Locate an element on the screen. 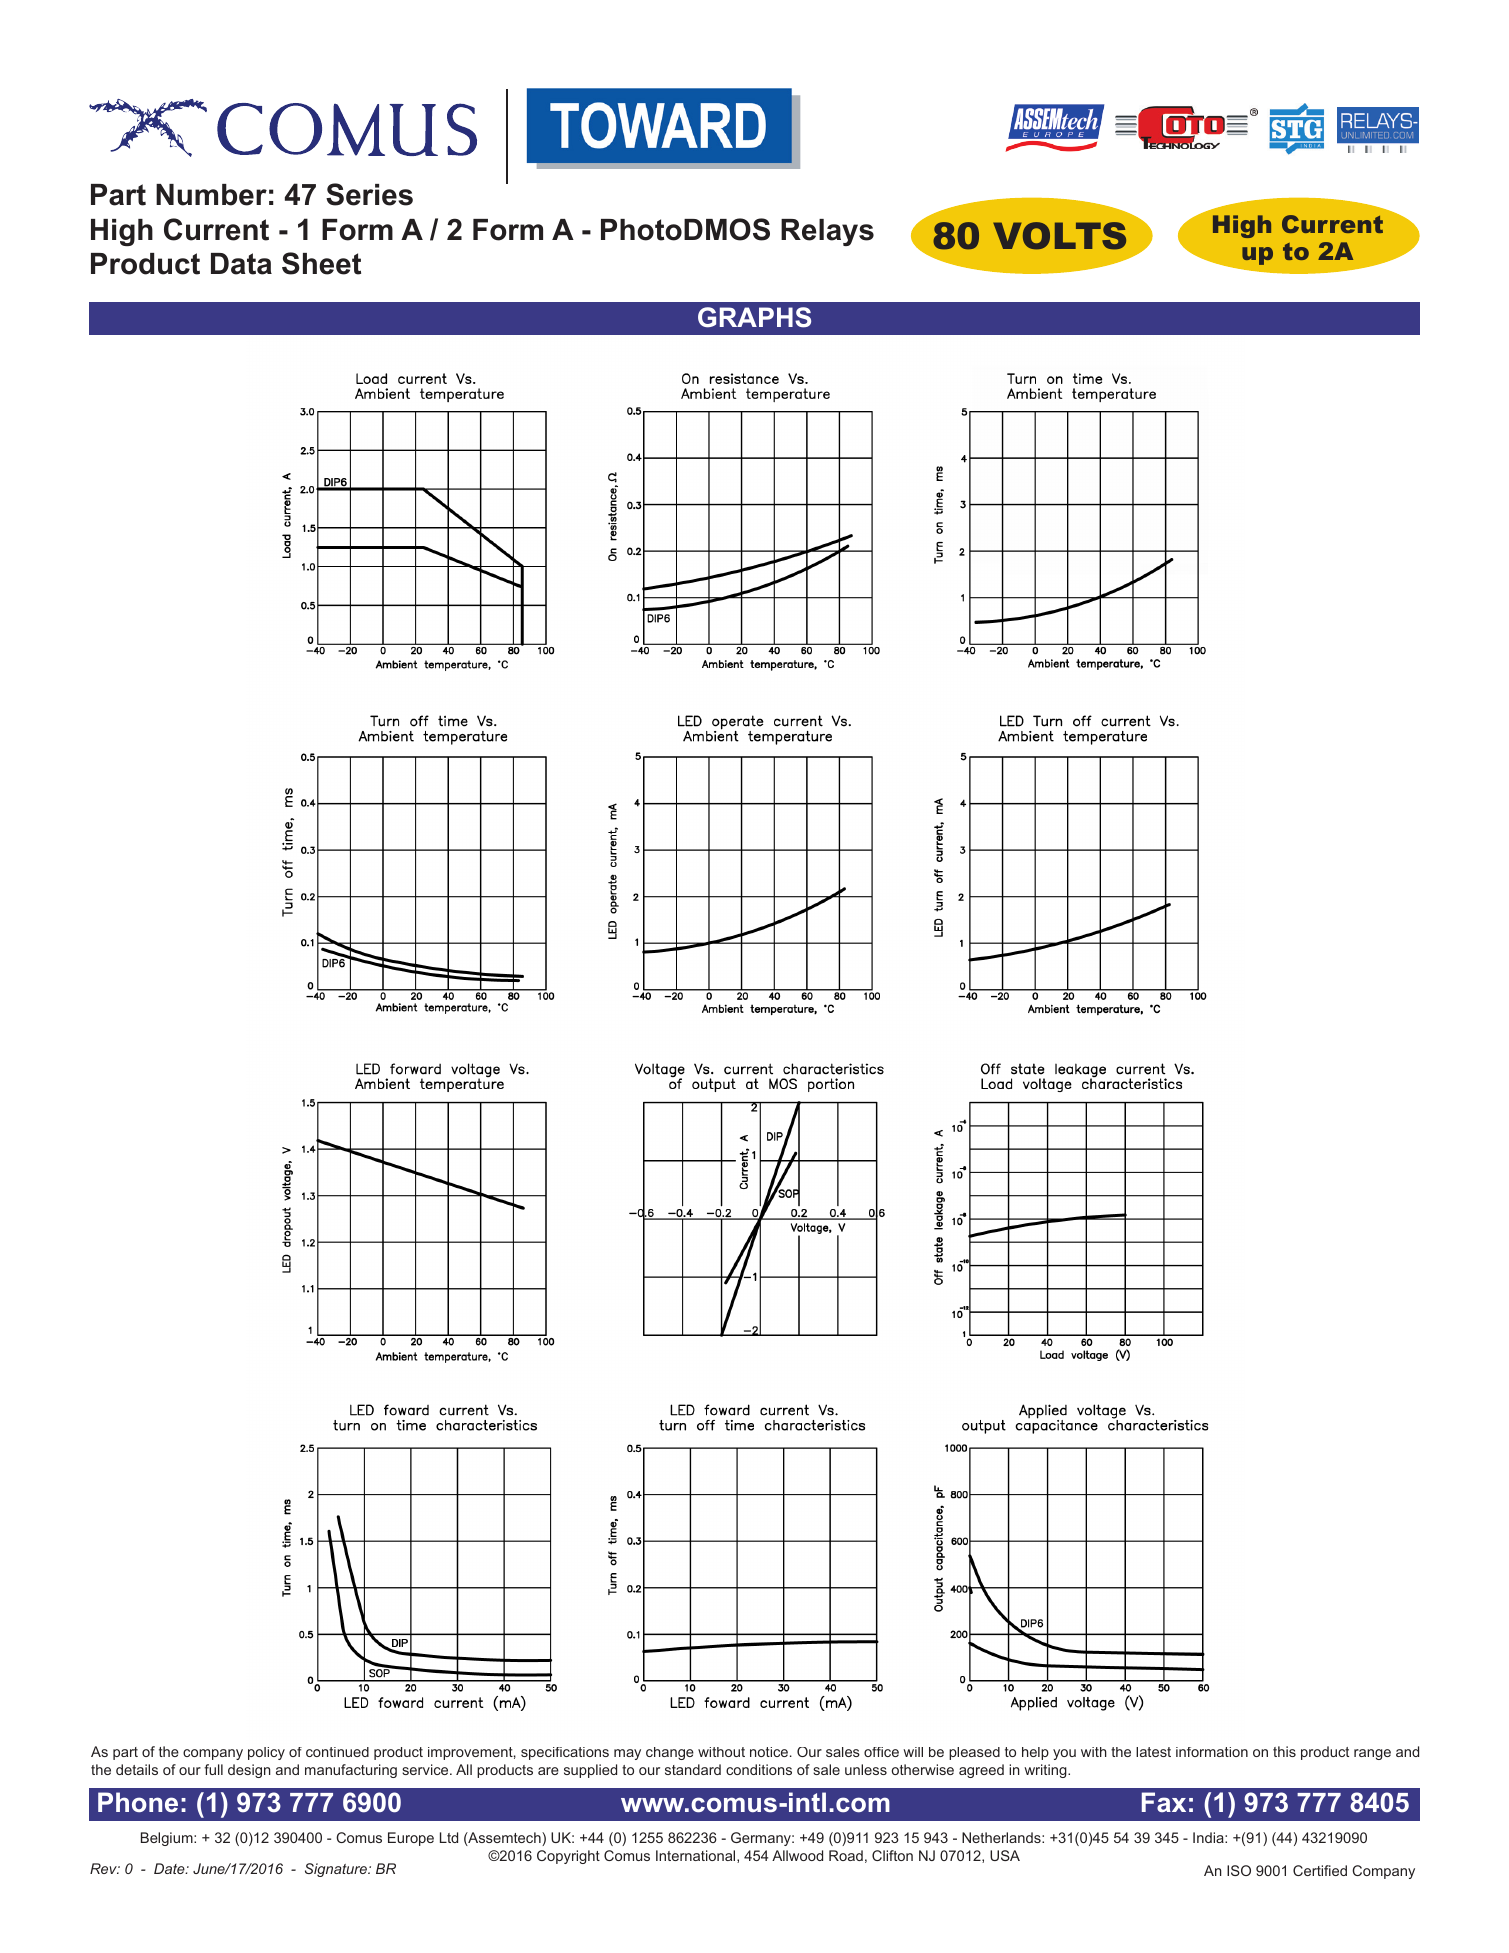 This screenshot has height=1953, width=1509. GRAPHS is located at coordinates (754, 317).
